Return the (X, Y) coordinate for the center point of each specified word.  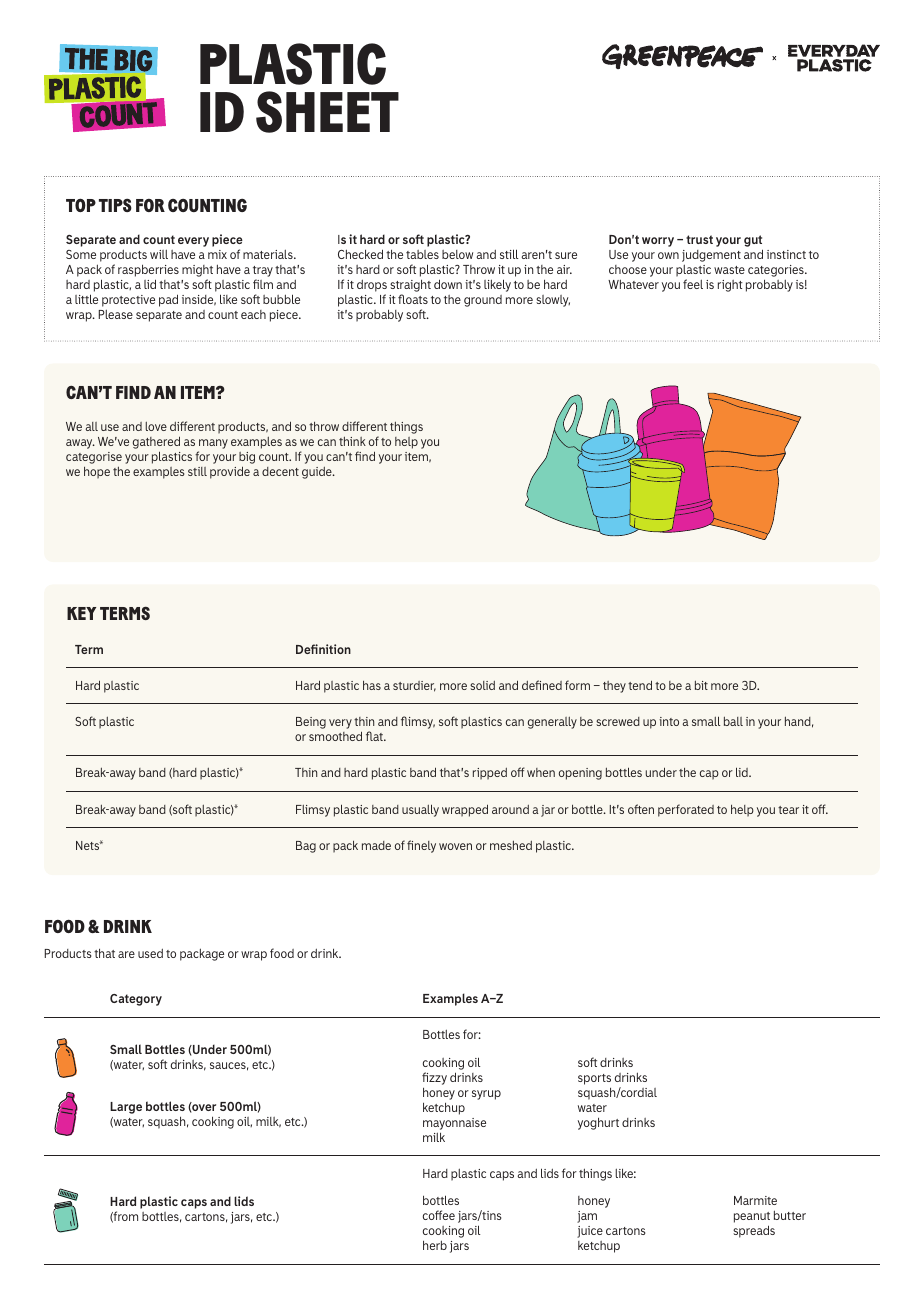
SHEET (327, 112)
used (150, 953)
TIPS (115, 205)
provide (230, 472)
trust (699, 239)
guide (318, 473)
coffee (439, 1215)
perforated (686, 810)
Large (126, 1108)
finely (421, 846)
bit (701, 685)
